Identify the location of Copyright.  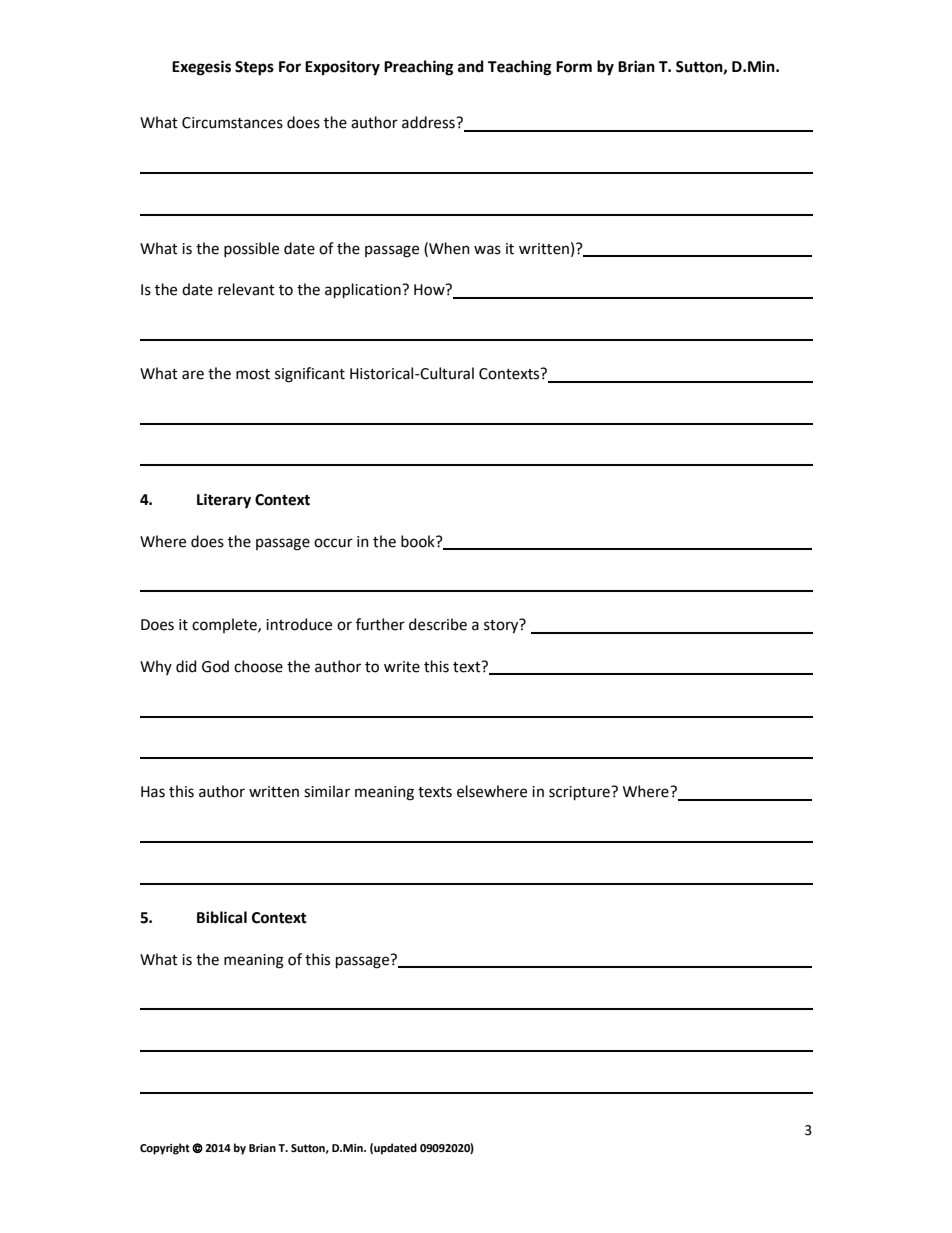
(165, 1149).
